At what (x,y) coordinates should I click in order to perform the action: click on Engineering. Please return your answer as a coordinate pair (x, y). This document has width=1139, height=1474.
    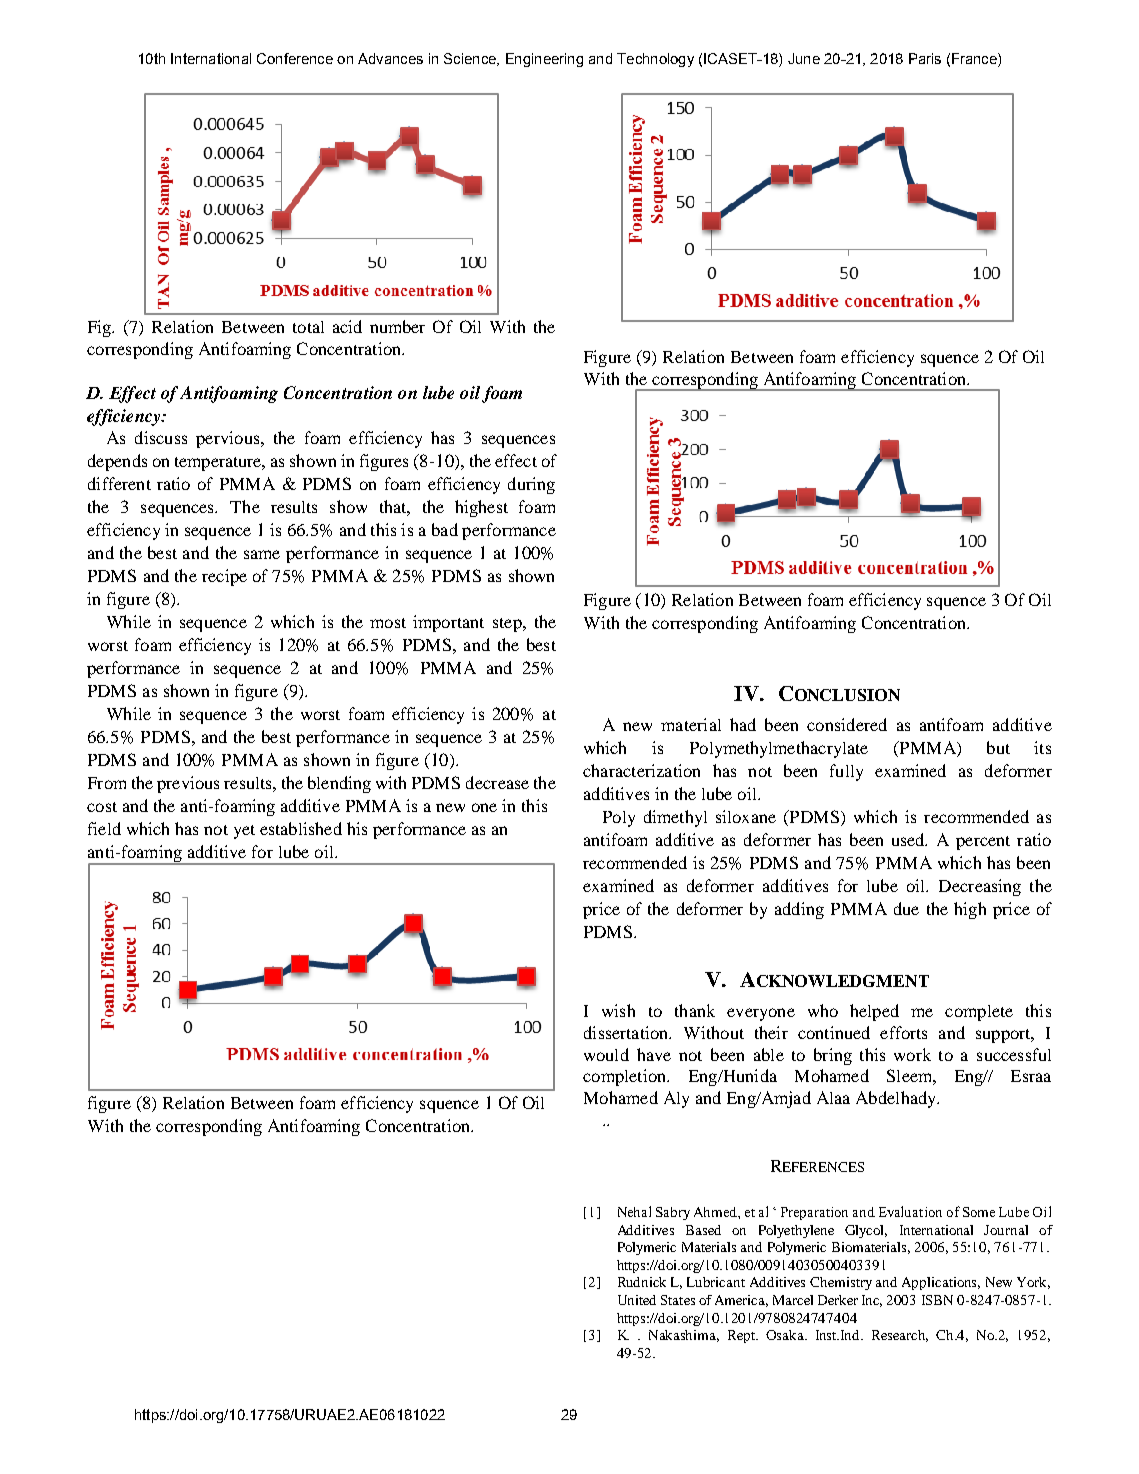
    Looking at the image, I should click on (544, 60).
